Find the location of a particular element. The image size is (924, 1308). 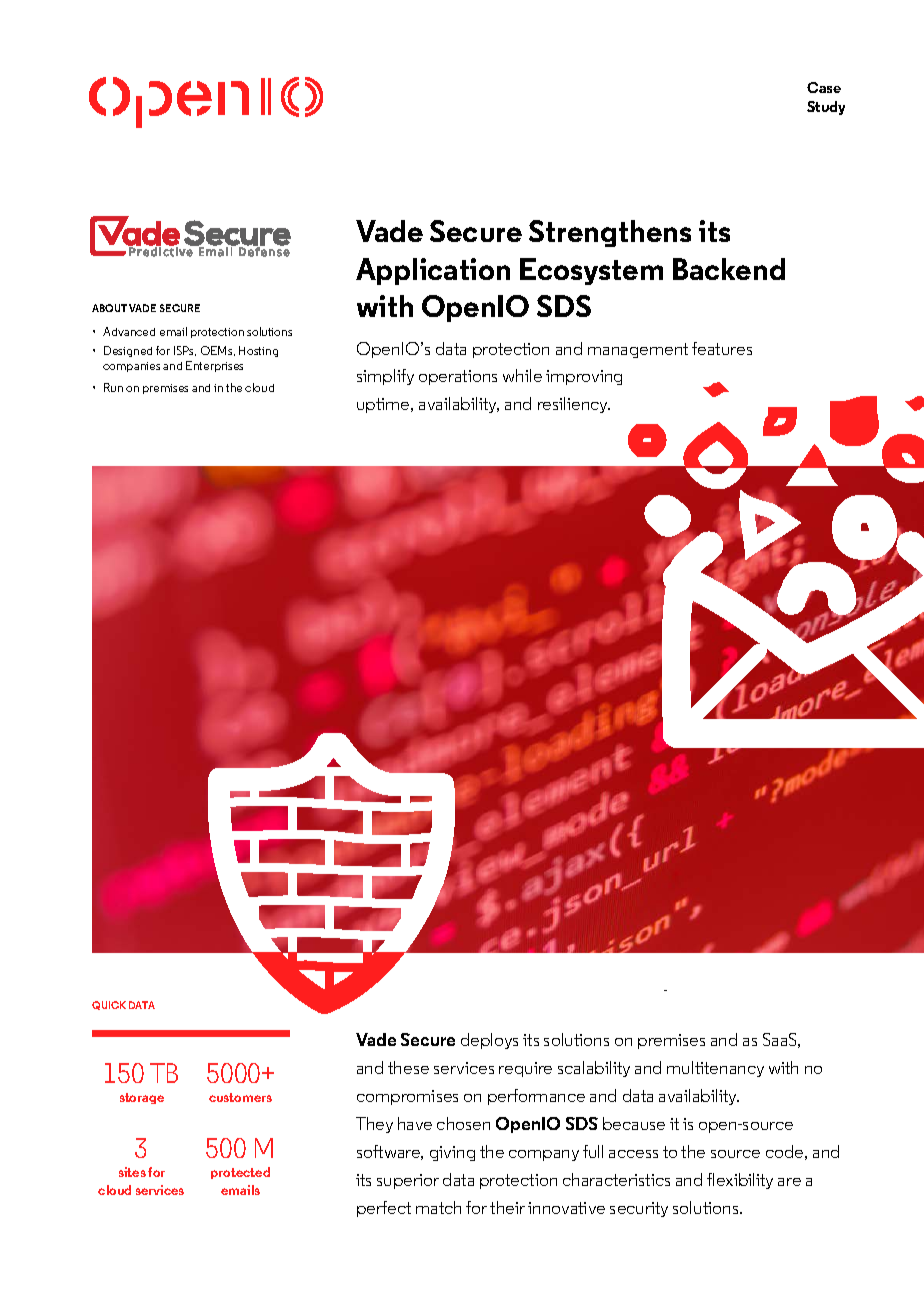

Application is located at coordinates (433, 271).
